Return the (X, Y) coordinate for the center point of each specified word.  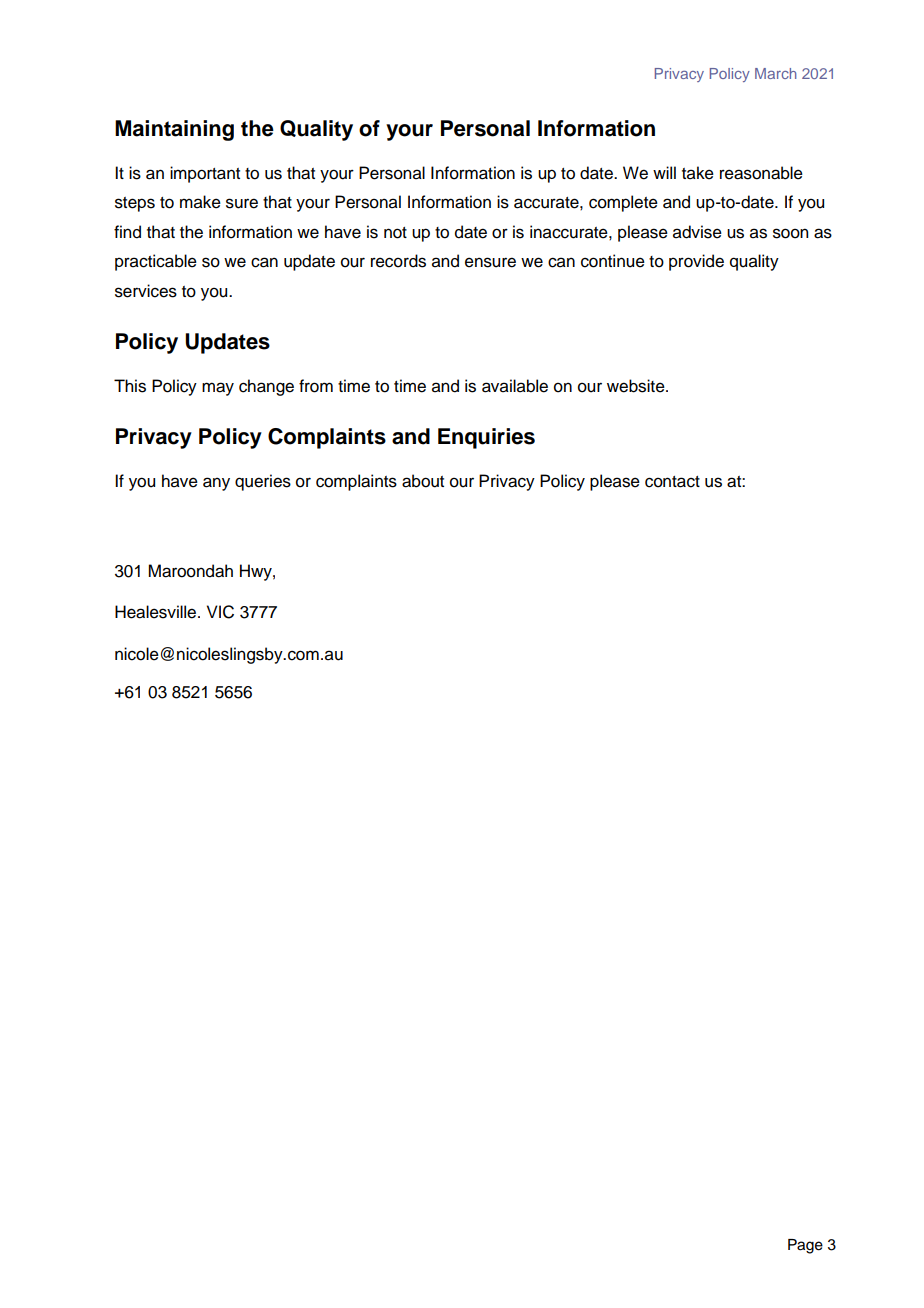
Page (805, 1246)
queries (263, 482)
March (776, 73)
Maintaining (174, 130)
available (515, 386)
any (216, 484)
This (130, 386)
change (266, 387)
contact (672, 482)
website (637, 386)
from (316, 386)
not (395, 233)
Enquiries (486, 438)
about (423, 481)
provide (696, 262)
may (218, 389)
